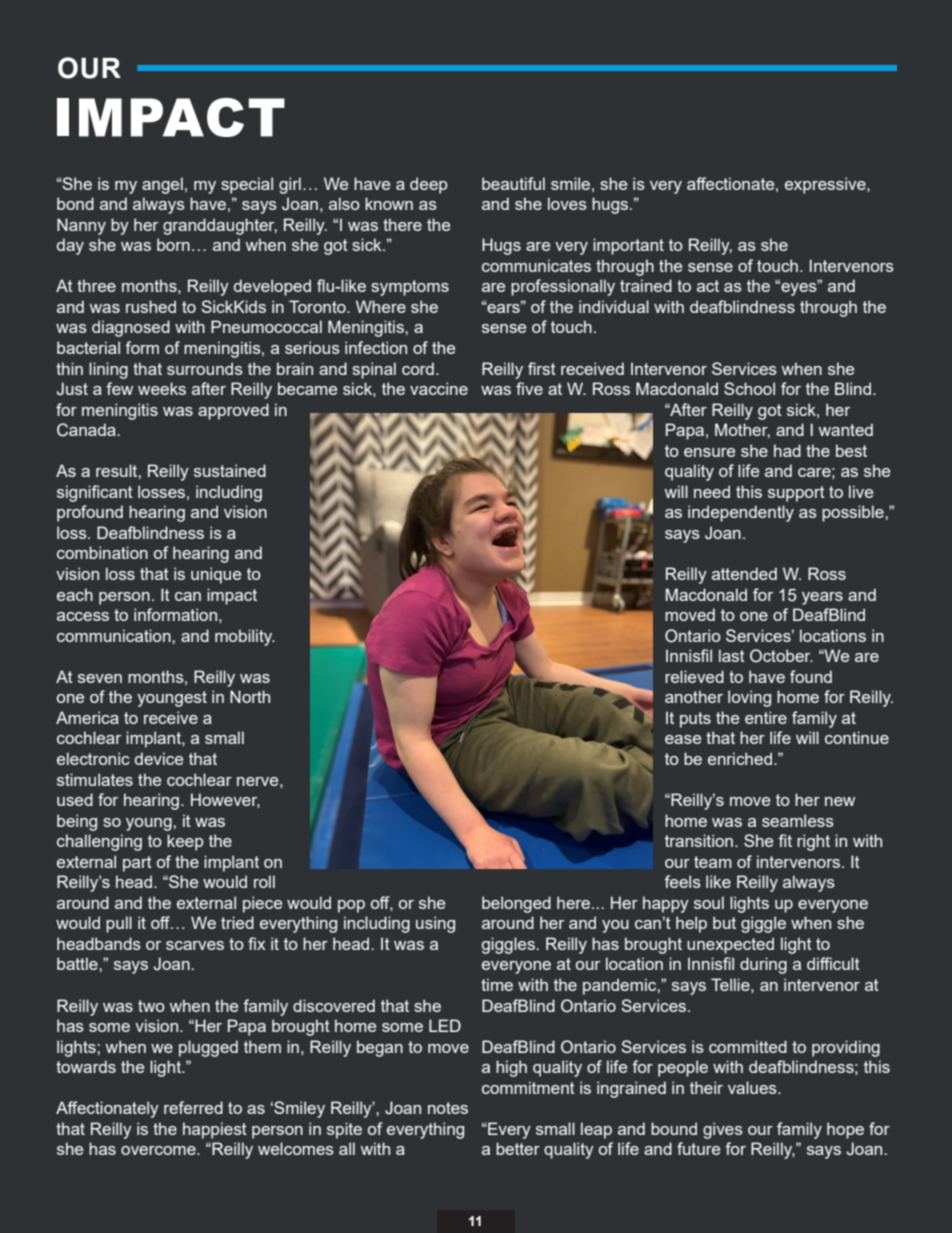  What do you see at coordinates (162, 185) in the image?
I see `angel` at bounding box center [162, 185].
